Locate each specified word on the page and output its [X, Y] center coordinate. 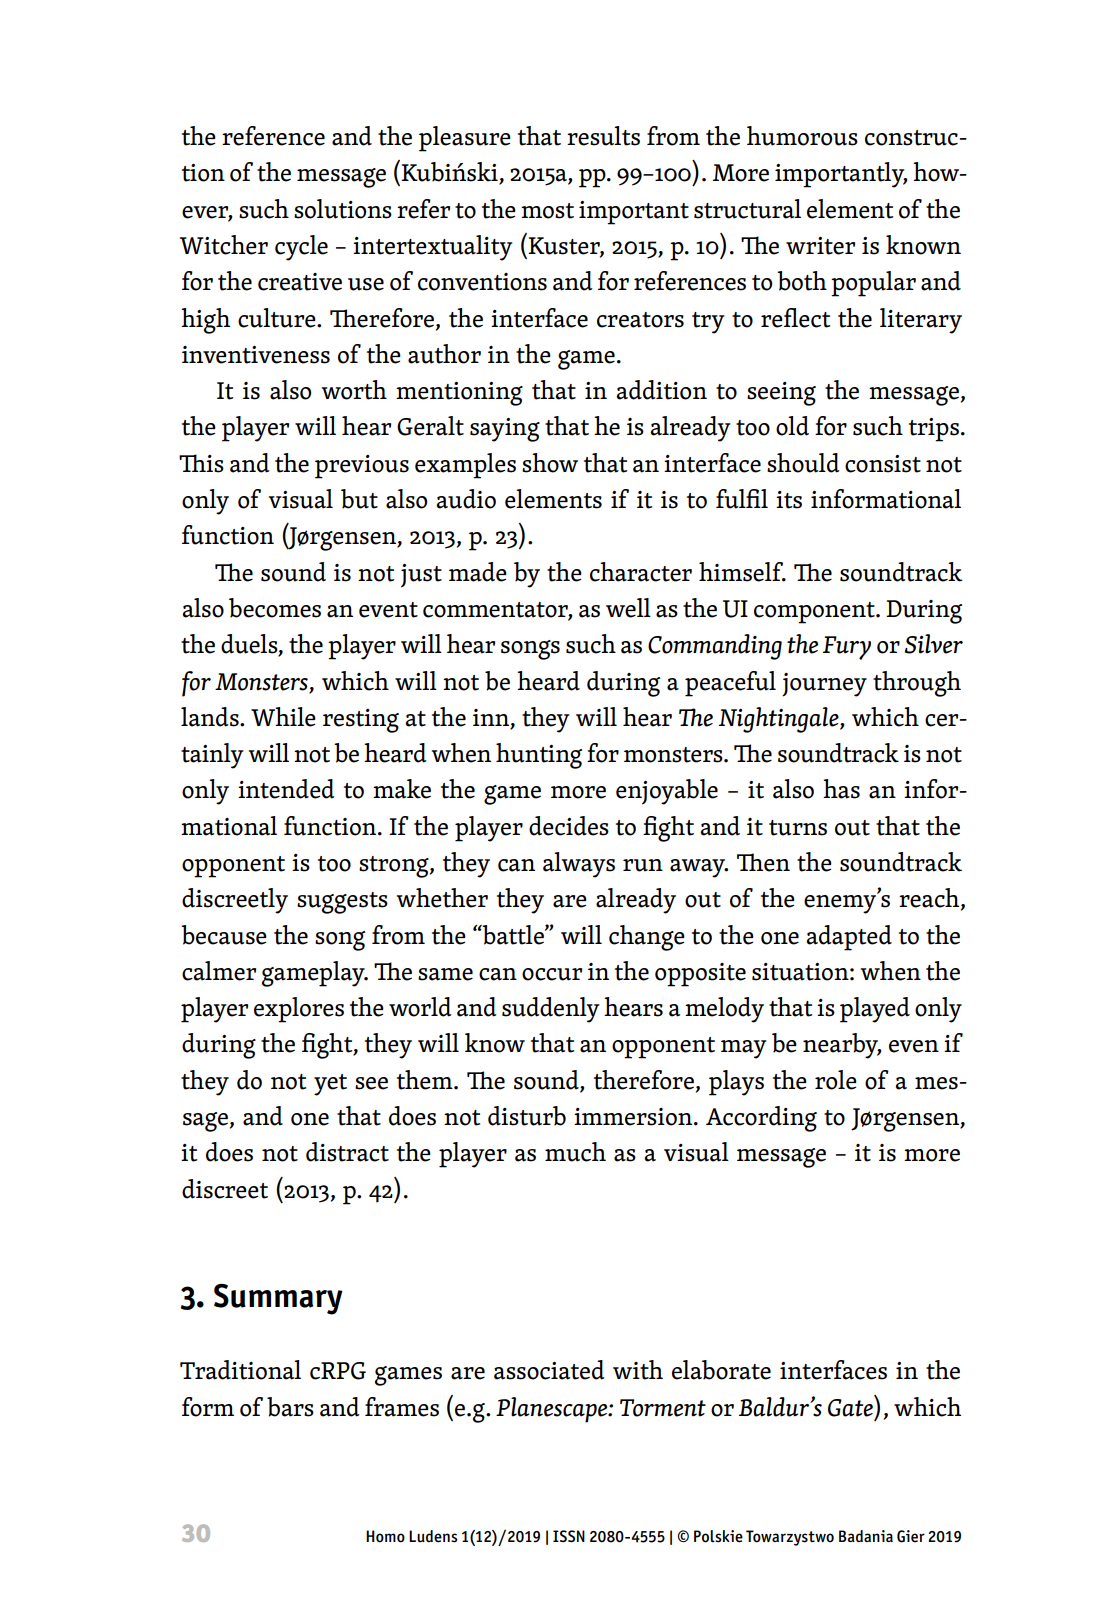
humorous [802, 136]
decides [569, 826]
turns [798, 828]
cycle [301, 248]
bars [290, 1407]
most [547, 211]
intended [286, 789]
